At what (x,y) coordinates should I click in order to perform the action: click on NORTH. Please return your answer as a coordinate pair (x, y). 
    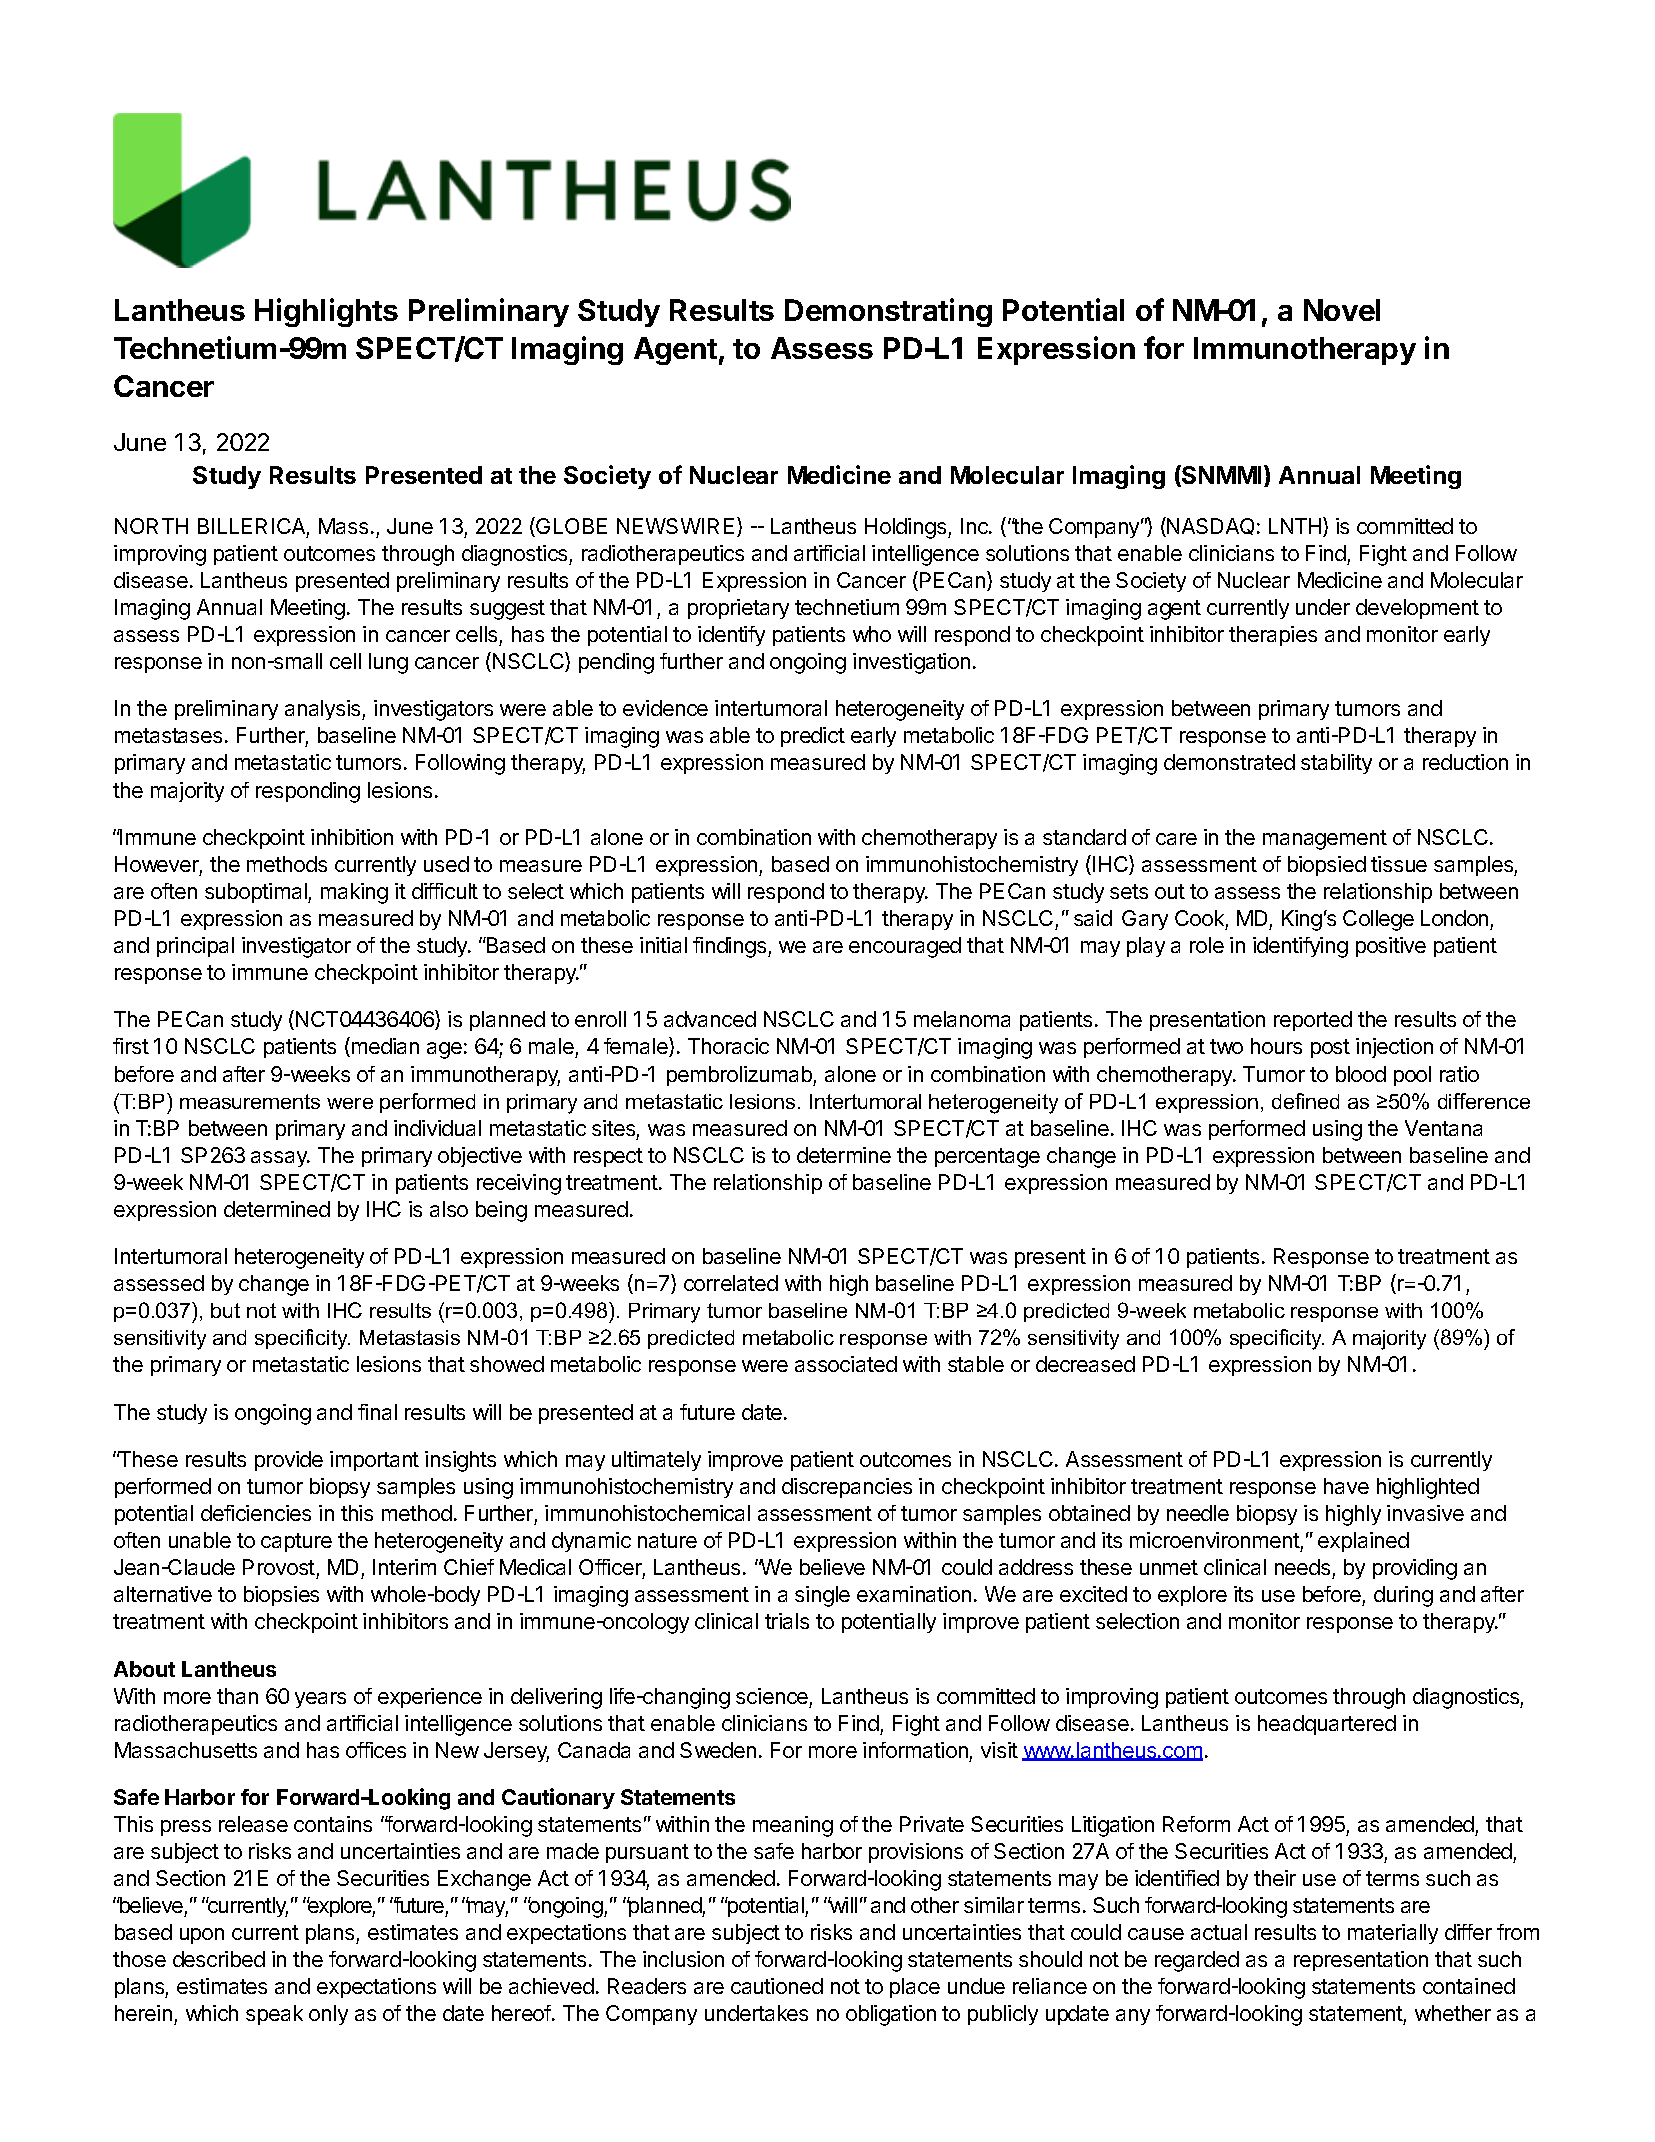
    Looking at the image, I should click on (151, 526).
